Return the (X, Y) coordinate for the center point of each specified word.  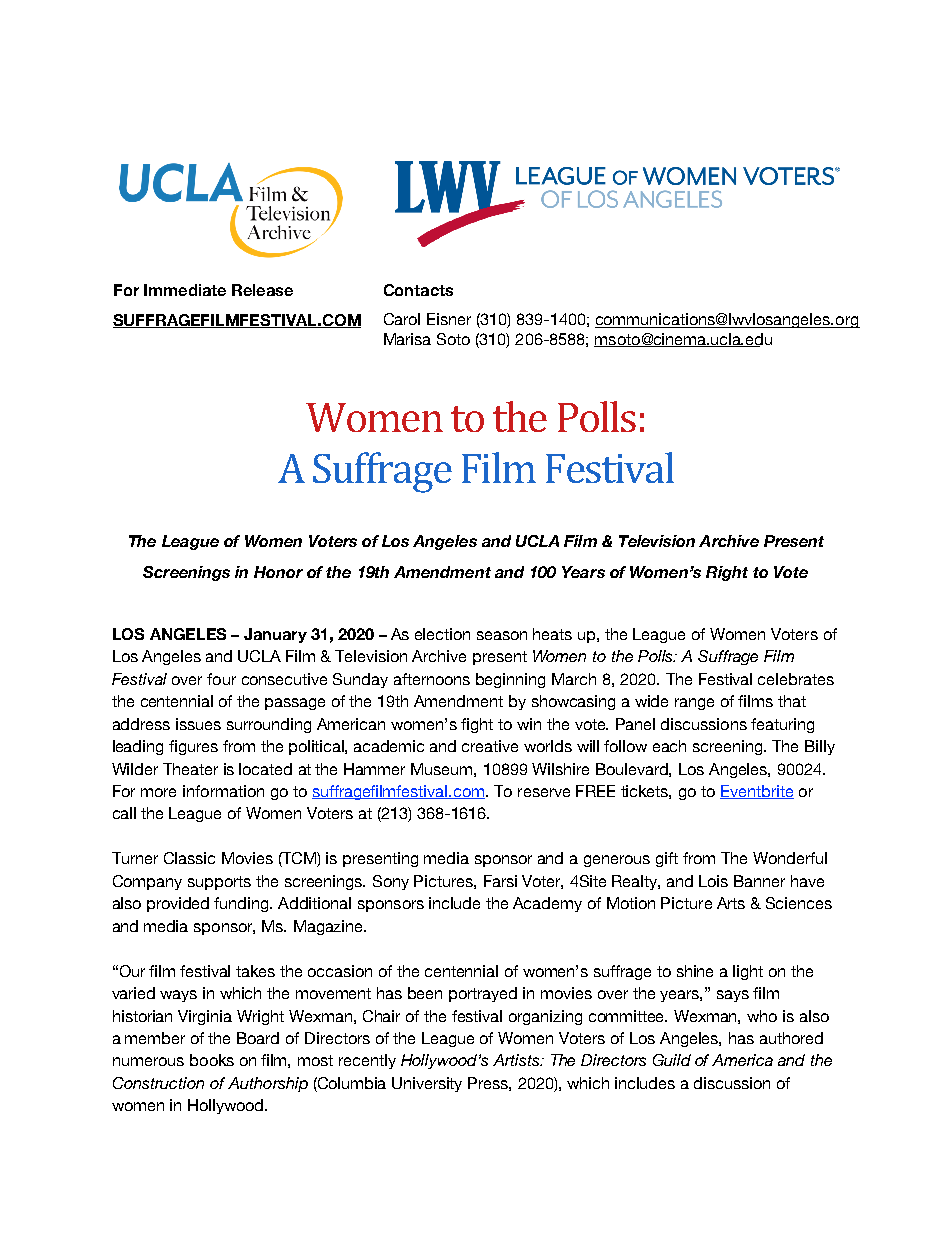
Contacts (418, 290)
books (212, 1060)
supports (219, 883)
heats (552, 634)
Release (262, 290)
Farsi (500, 881)
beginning (510, 680)
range (694, 704)
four (221, 679)
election (442, 634)
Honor (278, 572)
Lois (713, 881)
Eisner (449, 319)
